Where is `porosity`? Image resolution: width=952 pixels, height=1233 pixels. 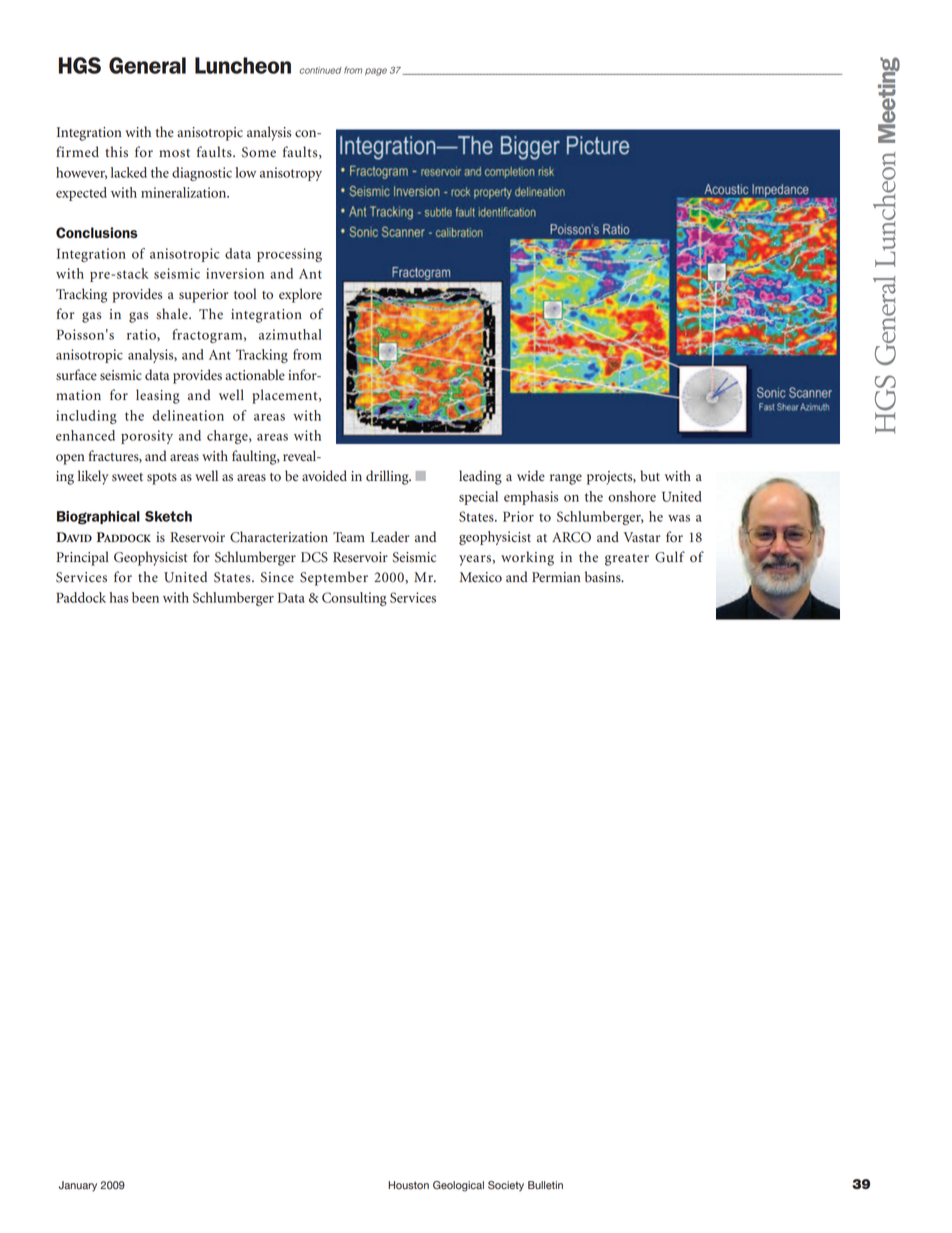
porosity is located at coordinates (147, 437).
